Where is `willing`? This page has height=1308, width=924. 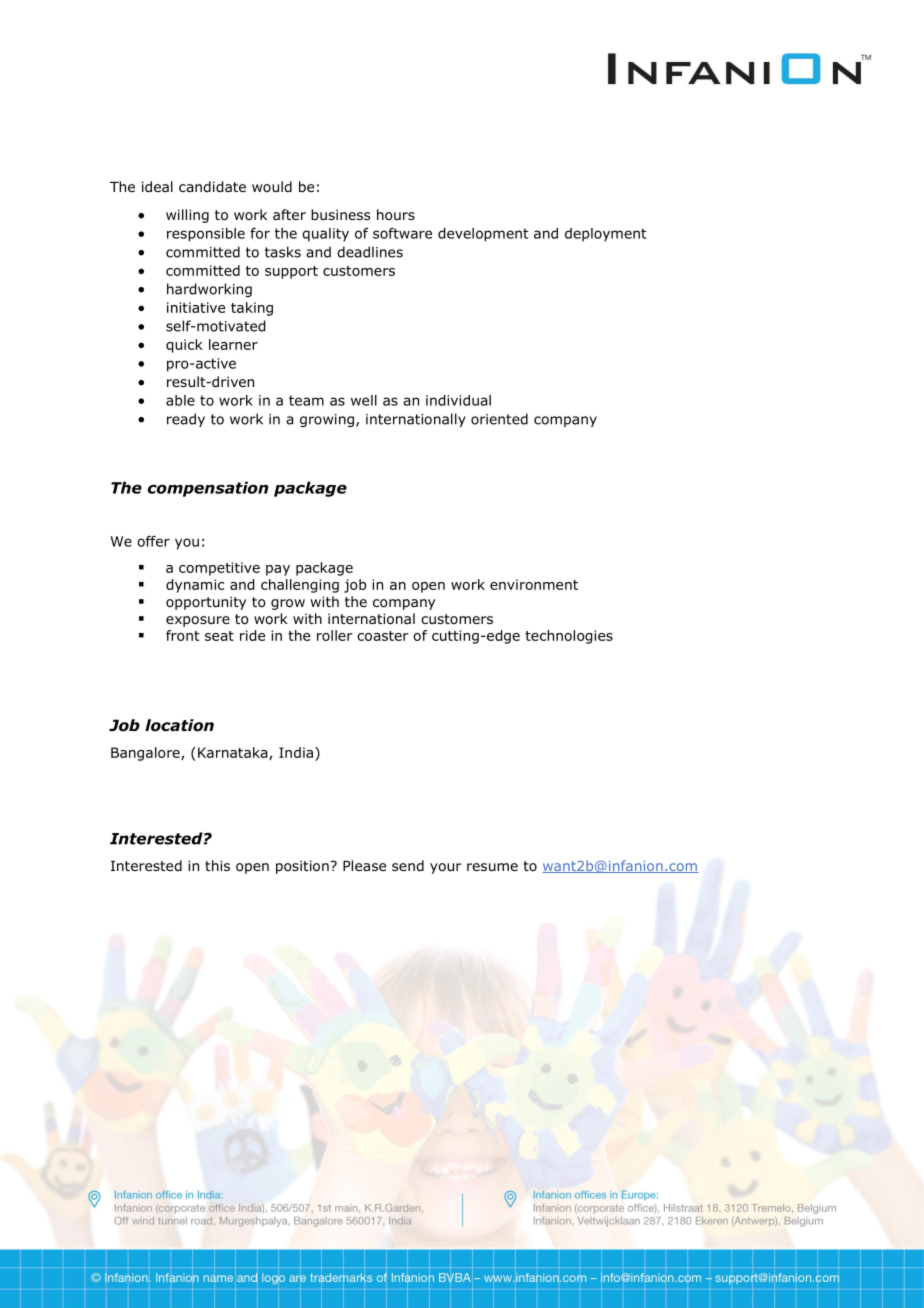 willing is located at coordinates (187, 216).
